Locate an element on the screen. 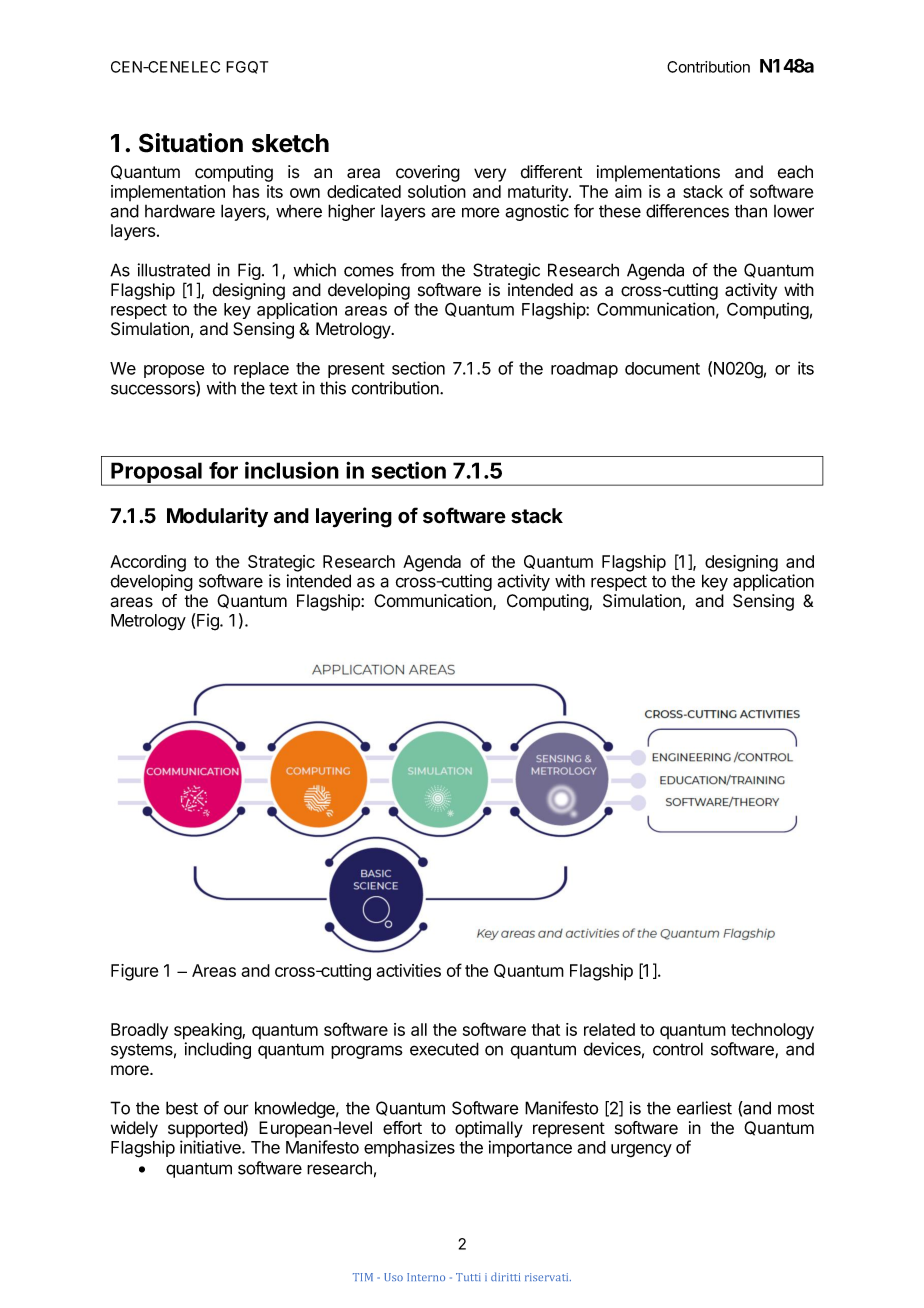  very is located at coordinates (490, 175).
